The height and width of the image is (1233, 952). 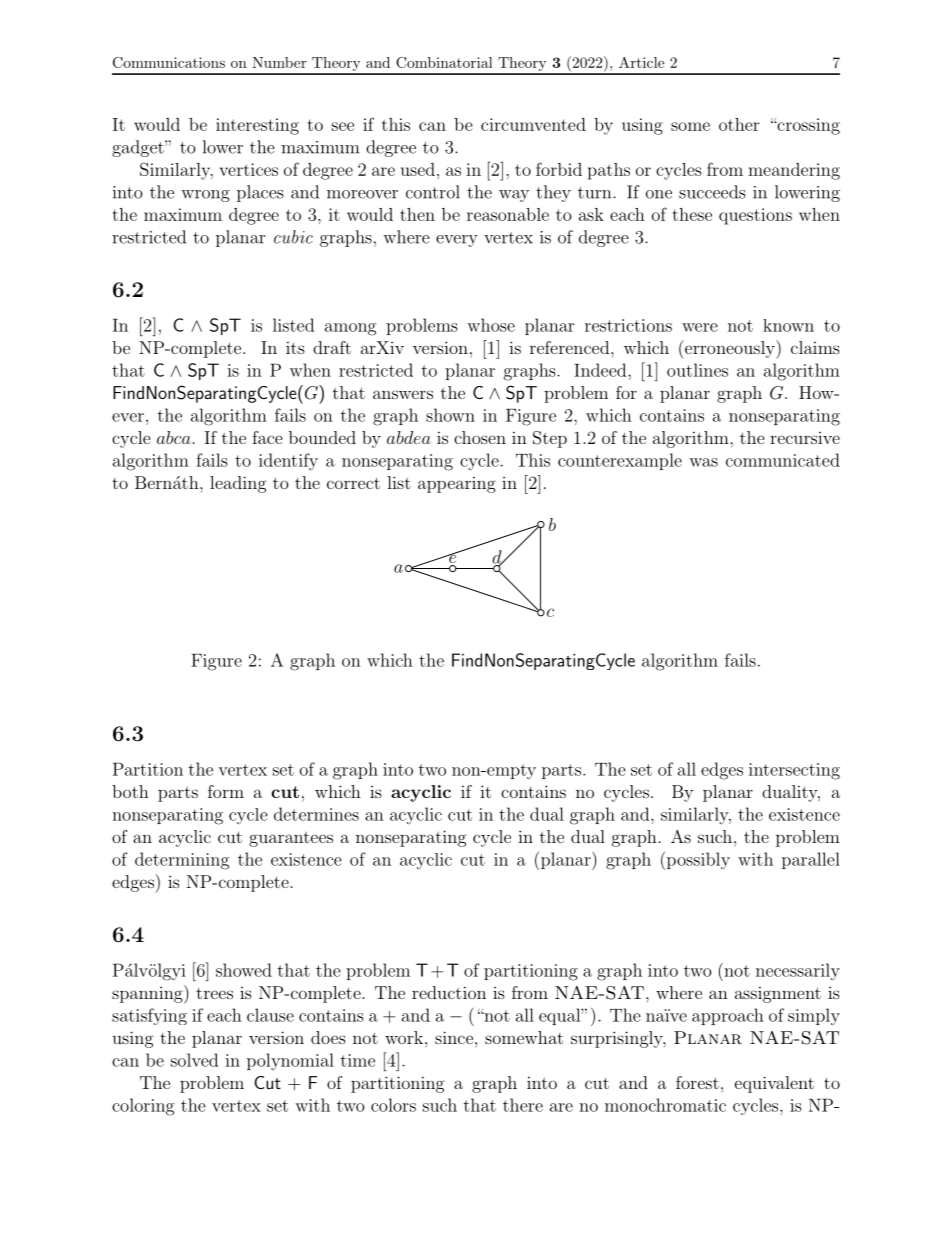 I want to click on solved, so click(x=194, y=1060).
